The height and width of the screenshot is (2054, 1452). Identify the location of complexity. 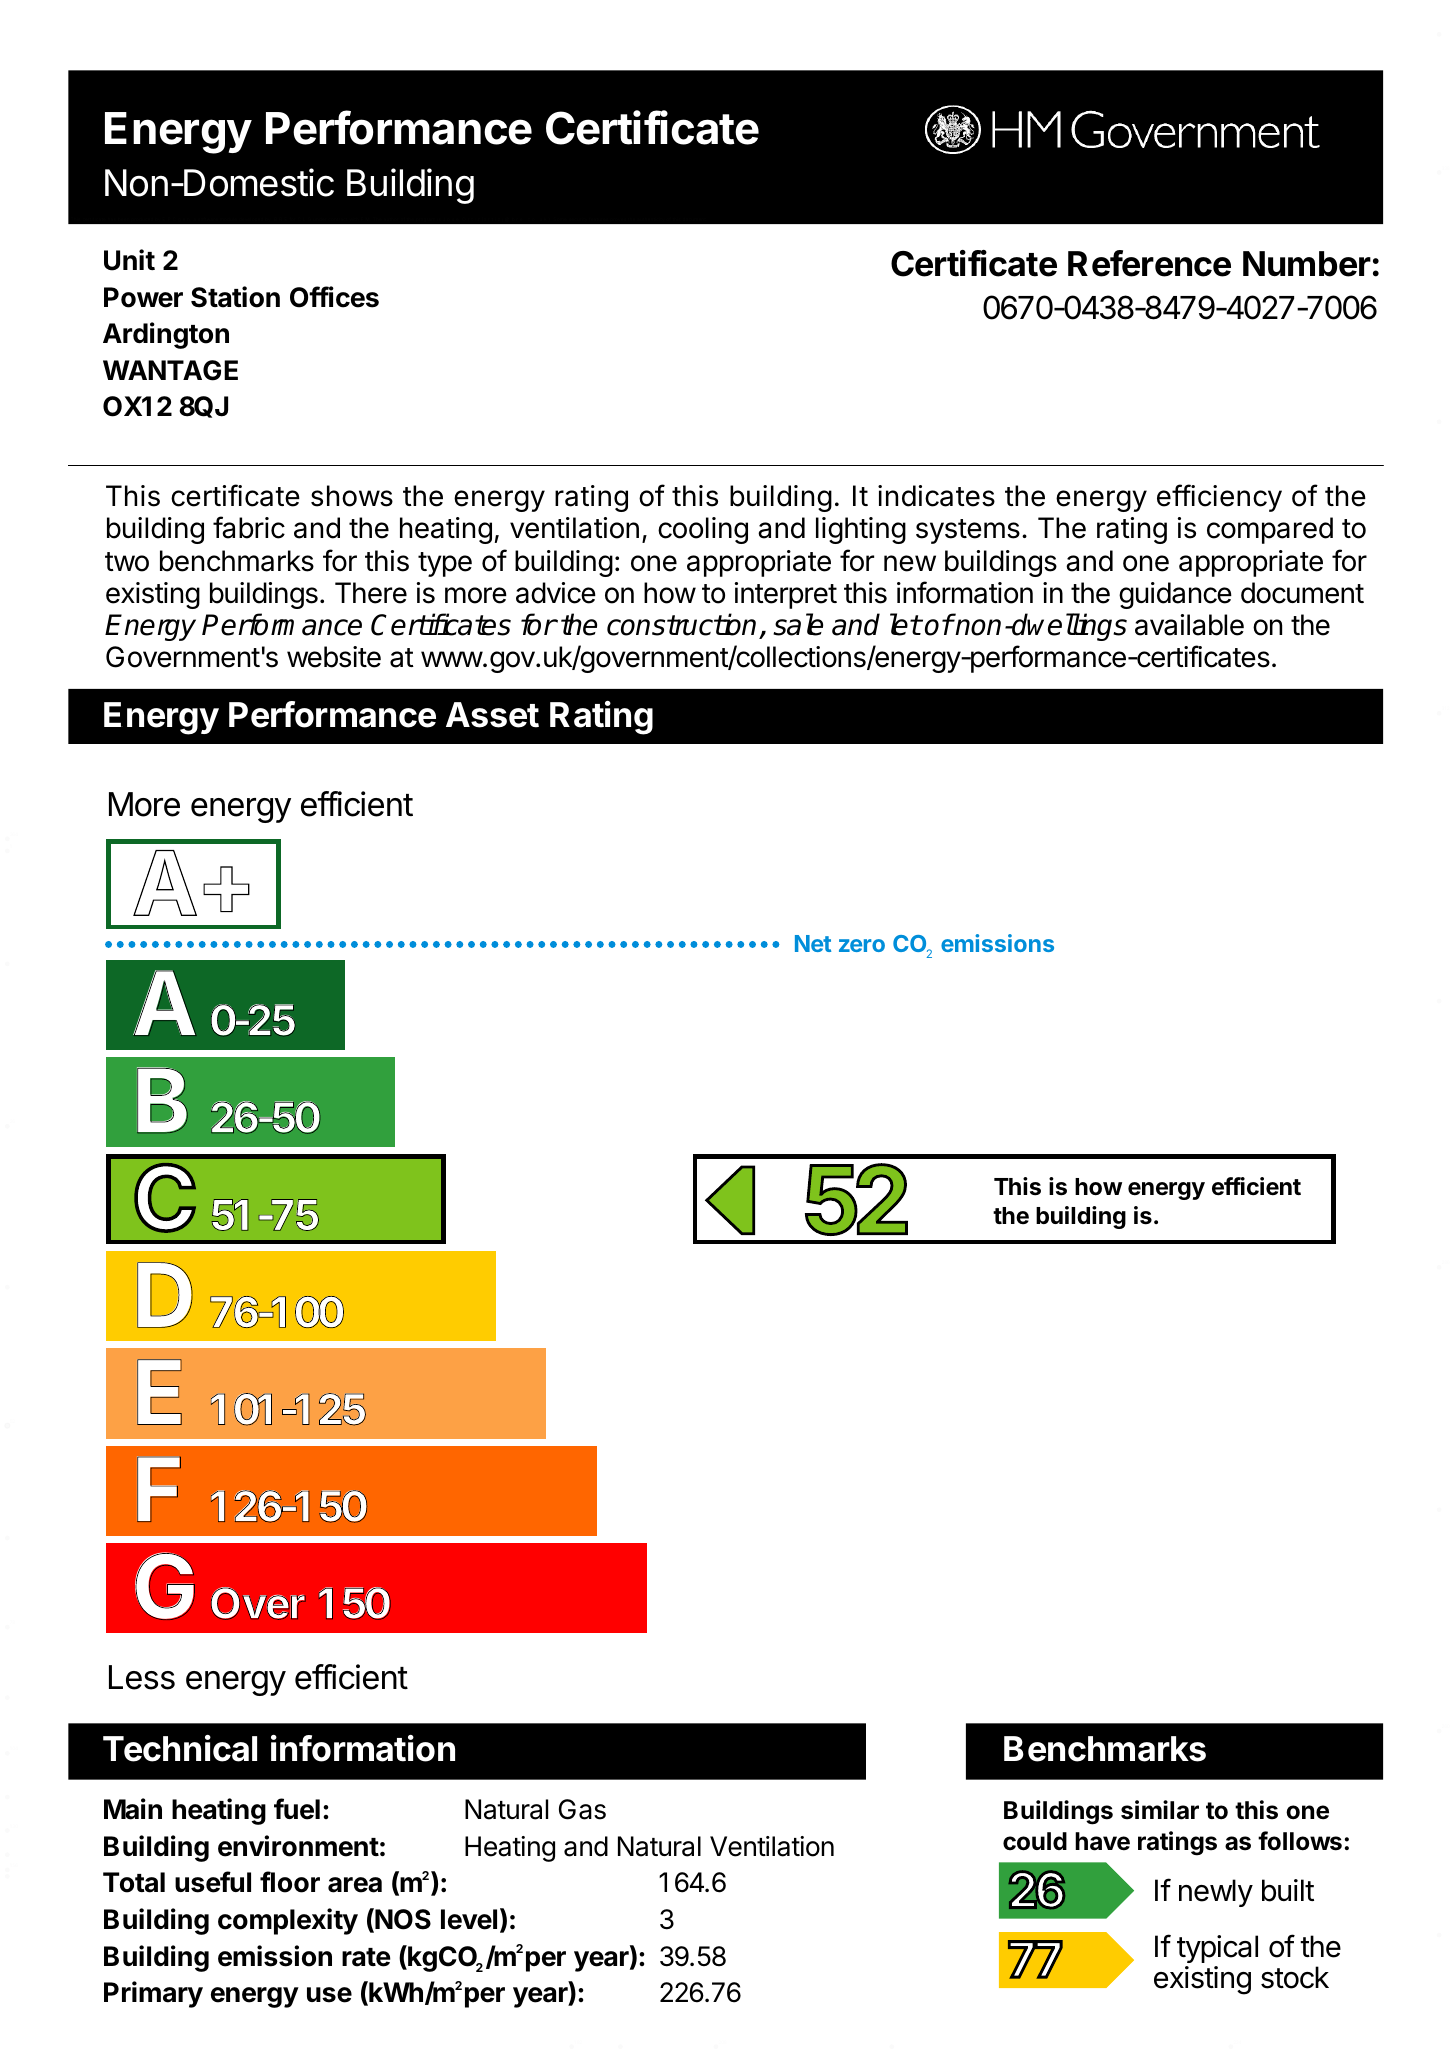
(288, 1921).
